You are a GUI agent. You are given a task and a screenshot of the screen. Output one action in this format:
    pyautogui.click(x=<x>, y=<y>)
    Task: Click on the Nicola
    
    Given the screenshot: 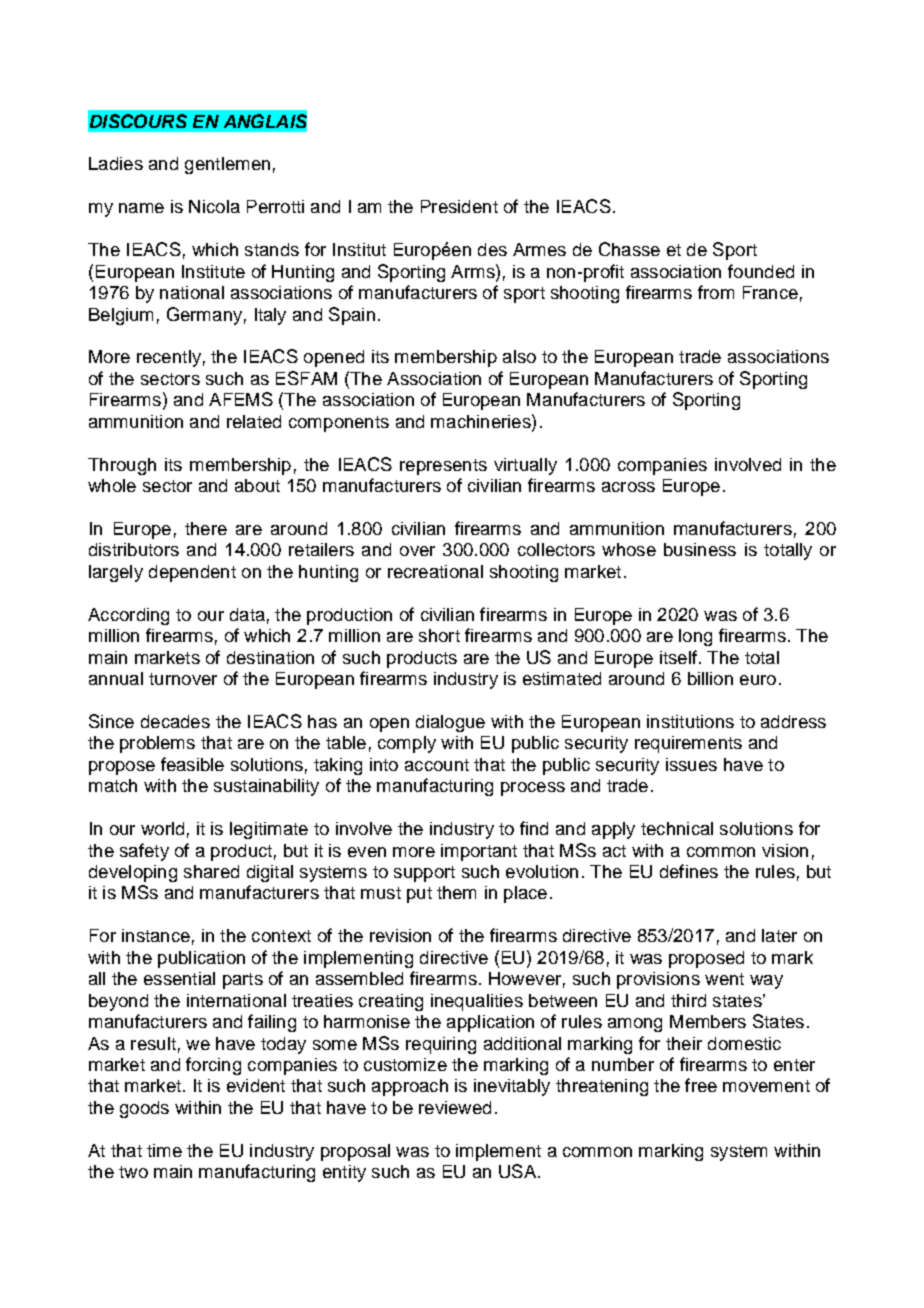 What is the action you would take?
    pyautogui.click(x=214, y=206)
